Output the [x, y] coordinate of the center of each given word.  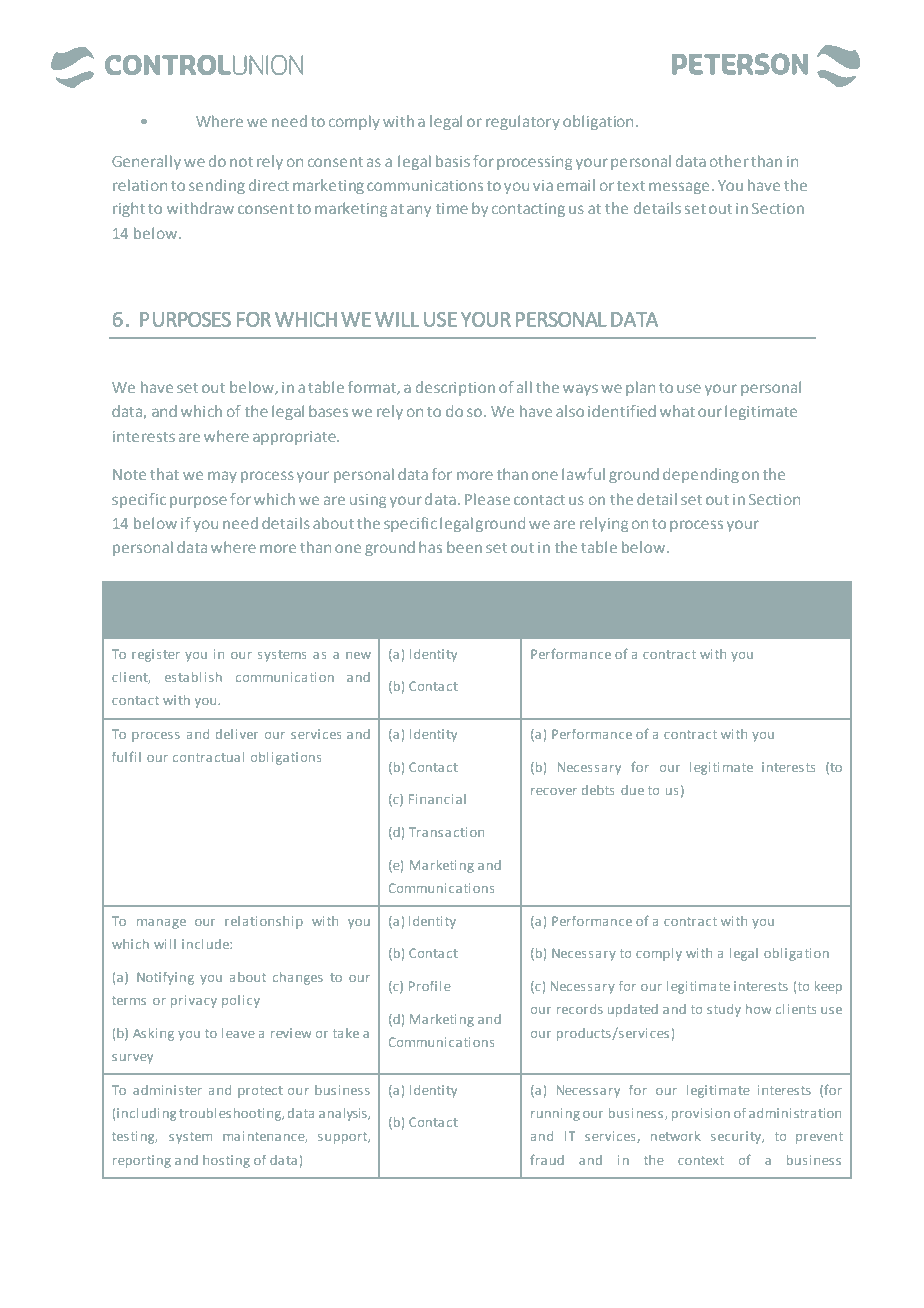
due [632, 790]
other [729, 161]
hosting [226, 1161]
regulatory [523, 122]
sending [217, 186]
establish [193, 677]
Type [402, 598]
